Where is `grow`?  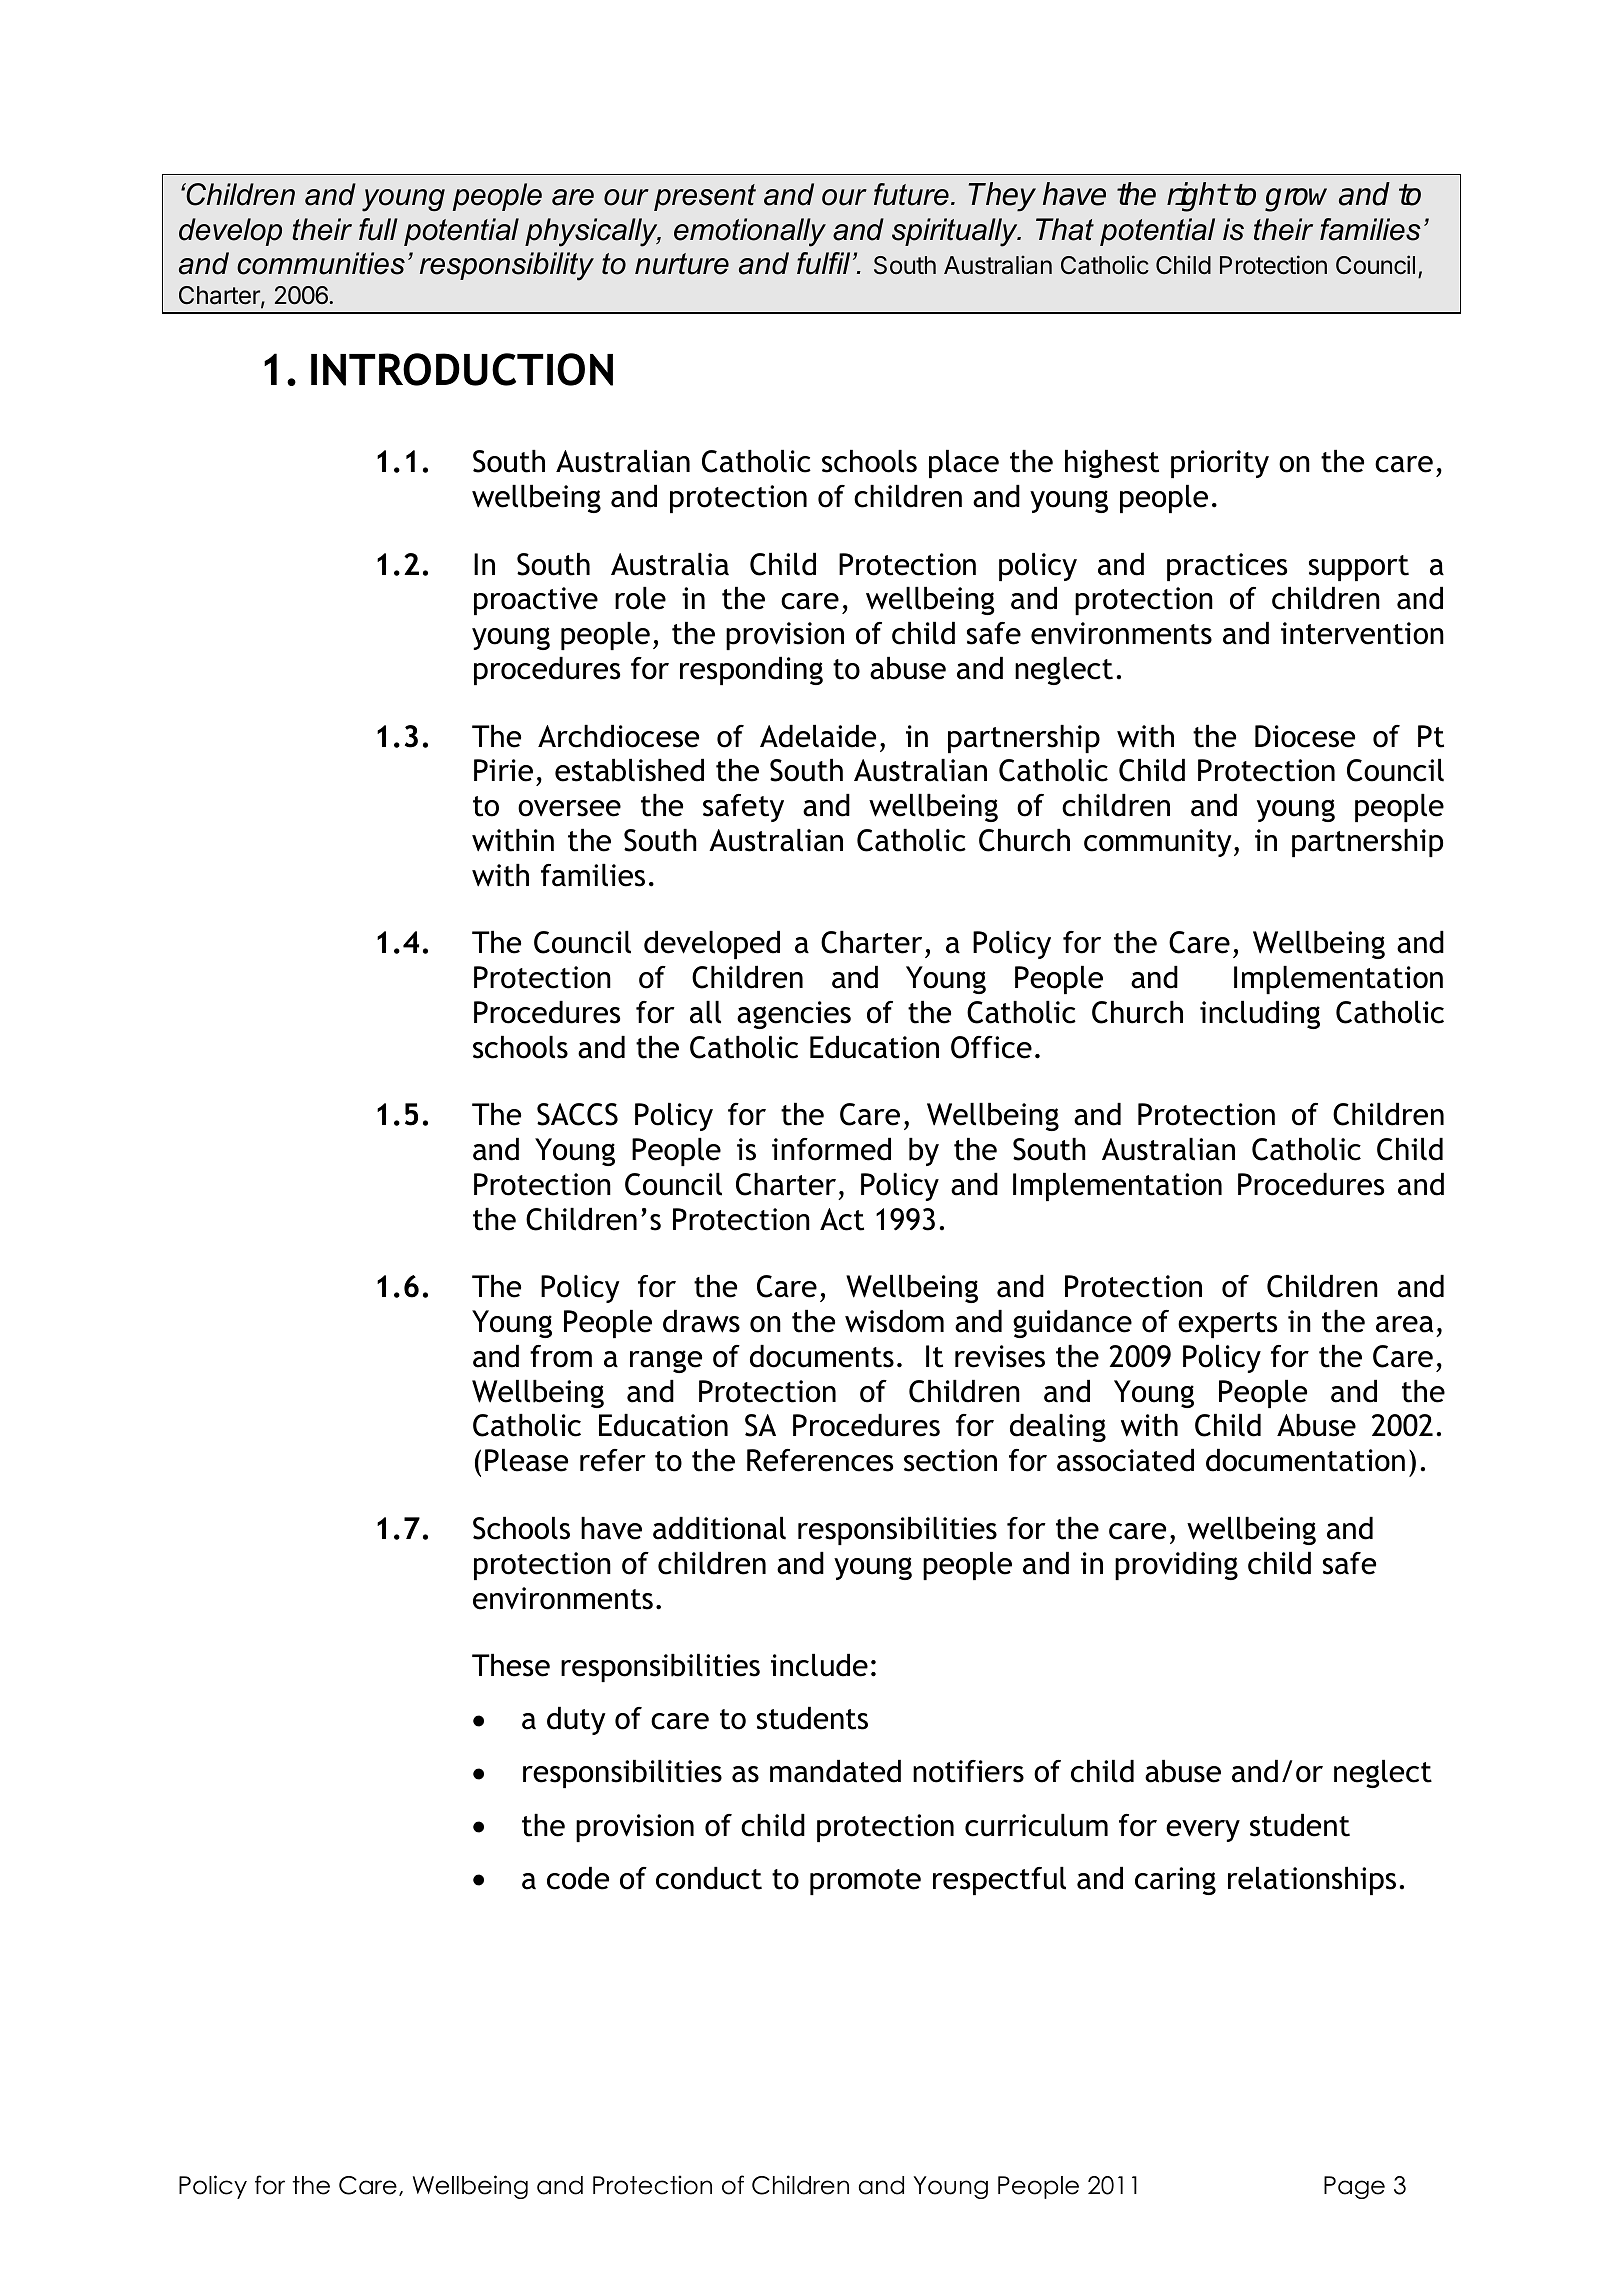 grow is located at coordinates (1296, 200).
